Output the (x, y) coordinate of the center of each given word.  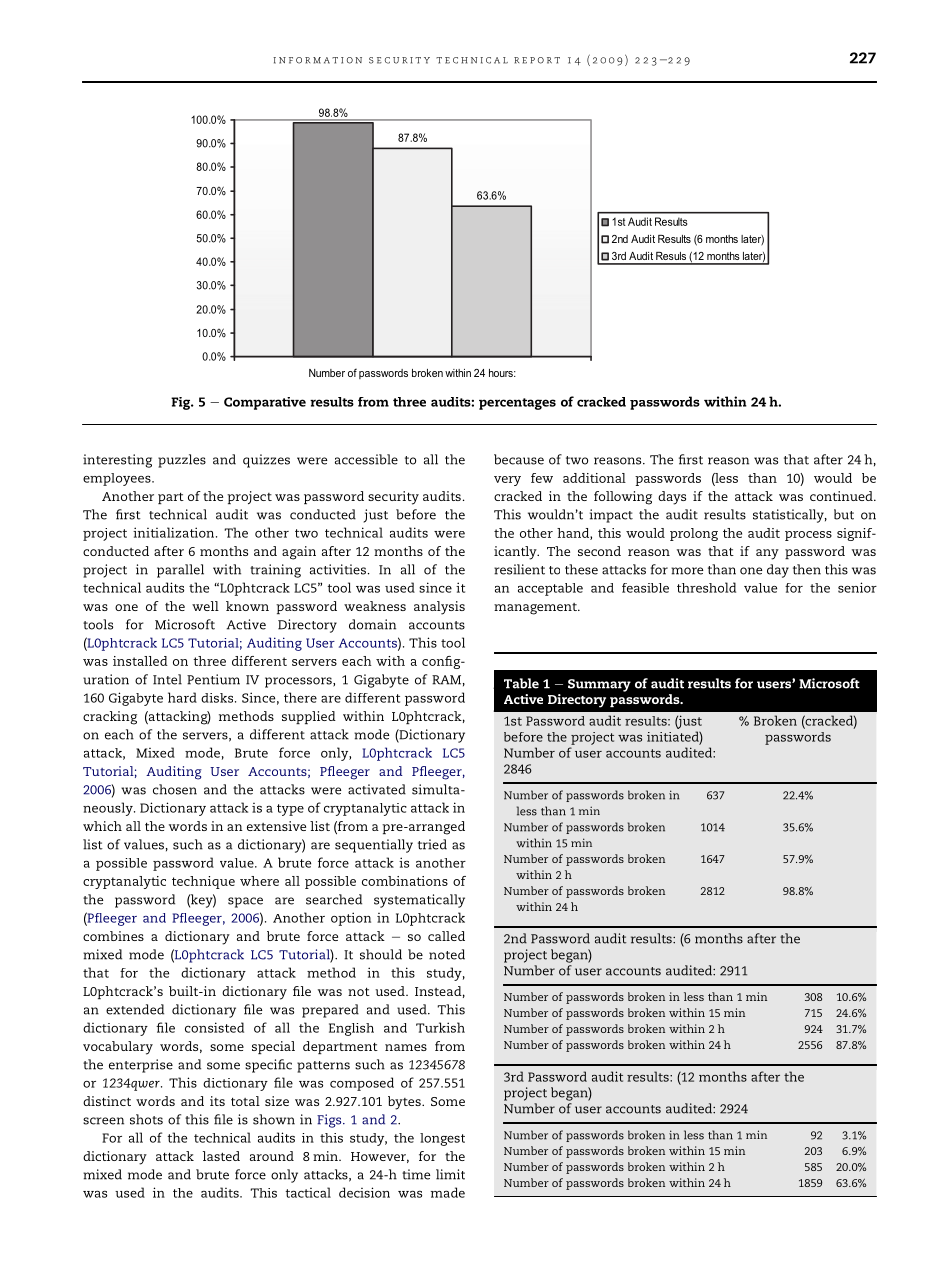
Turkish (440, 1027)
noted (447, 954)
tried (432, 844)
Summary (599, 685)
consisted (214, 1027)
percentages (517, 404)
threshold (706, 587)
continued (842, 496)
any (767, 554)
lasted (221, 1156)
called (446, 936)
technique (203, 882)
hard (182, 697)
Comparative (265, 403)
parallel (180, 571)
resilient (519, 569)
